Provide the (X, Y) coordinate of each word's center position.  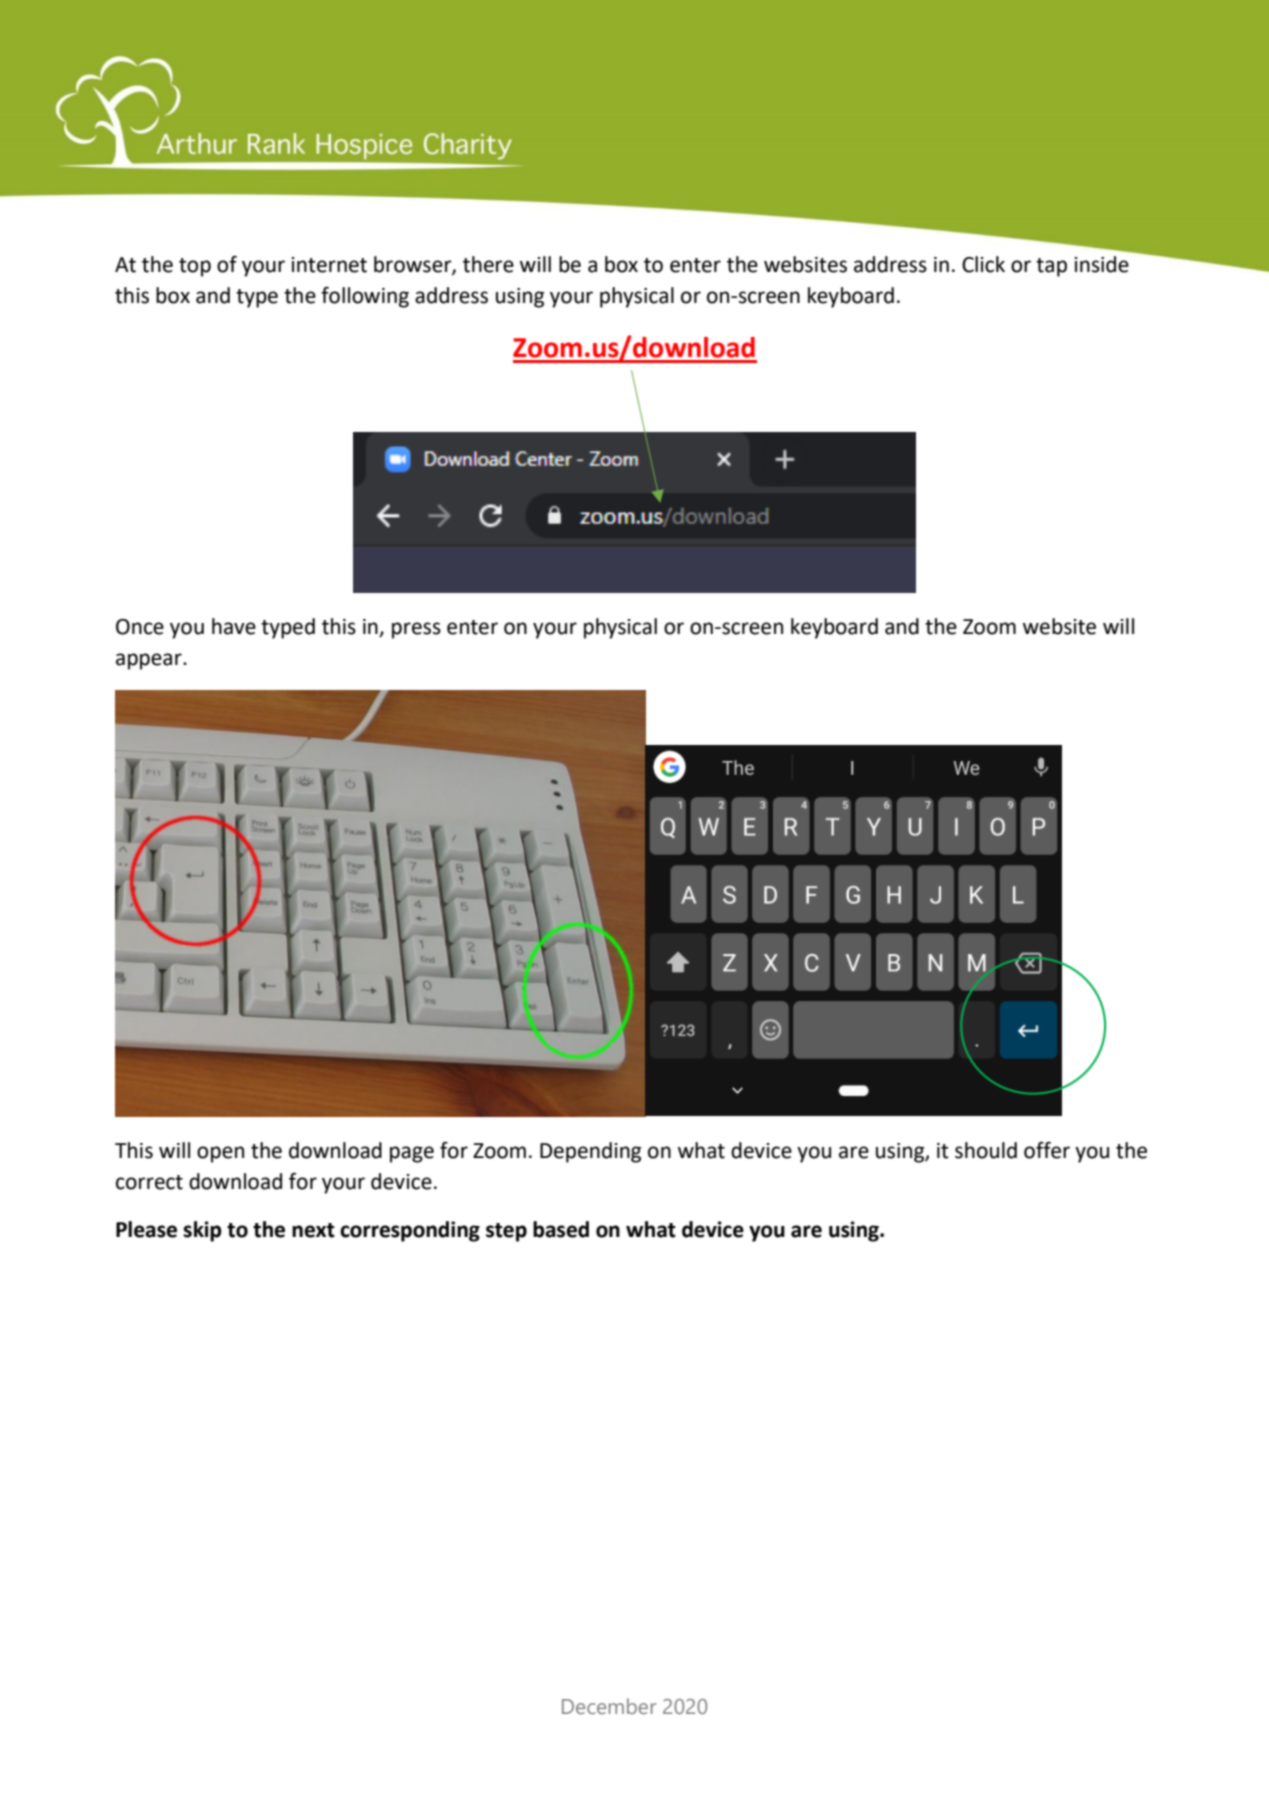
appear (150, 661)
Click (983, 264)
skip (202, 1231)
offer (1047, 1150)
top (195, 267)
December (609, 1706)
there (488, 264)
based (561, 1229)
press (416, 630)
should (986, 1150)
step (506, 1232)
